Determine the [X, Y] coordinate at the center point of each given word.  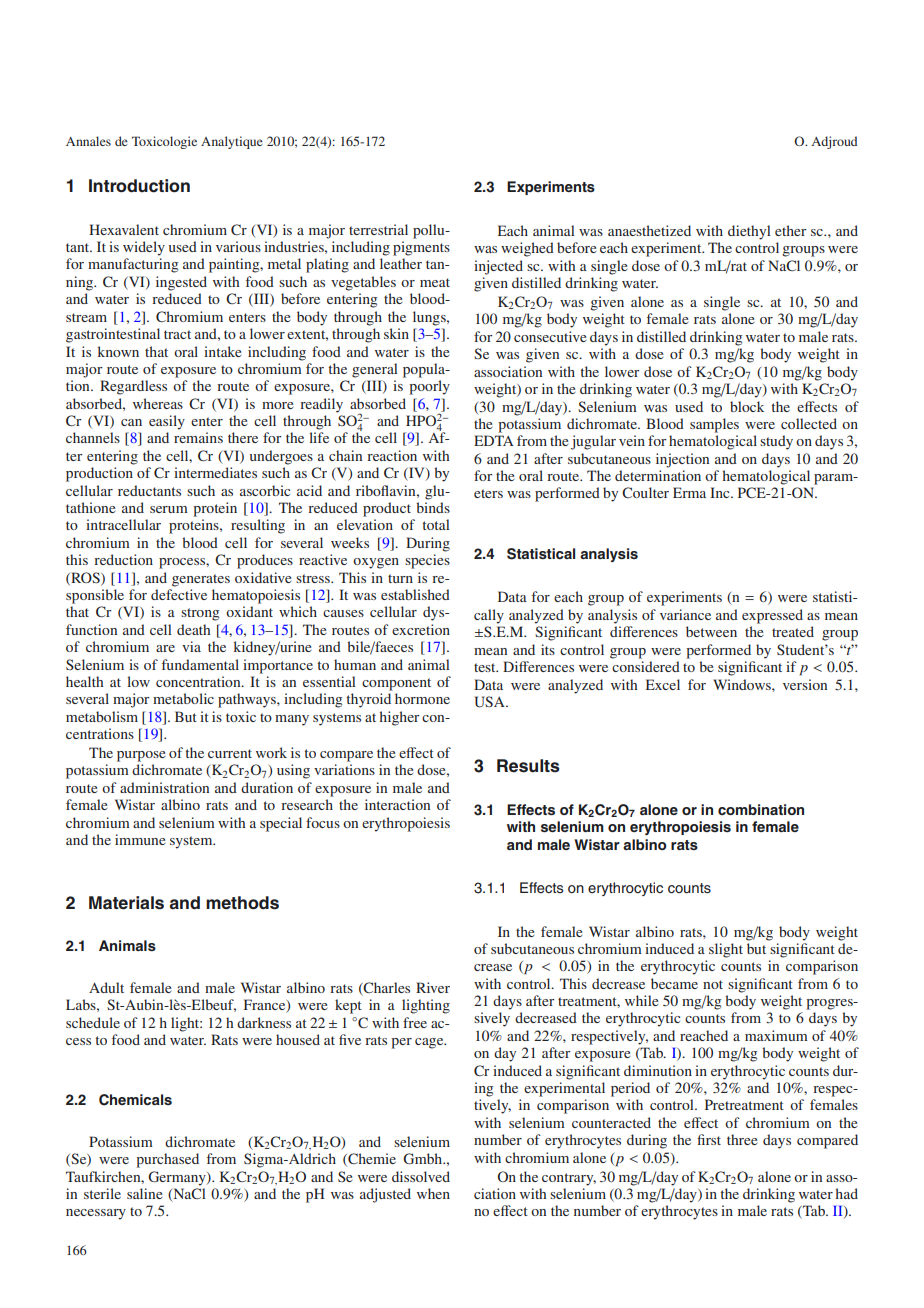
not [713, 984]
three [742, 1139]
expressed [772, 616]
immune [140, 839]
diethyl [749, 232]
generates [201, 580]
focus [323, 822]
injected [498, 267]
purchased [167, 1160]
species [427, 561]
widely [144, 248]
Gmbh [424, 1158]
